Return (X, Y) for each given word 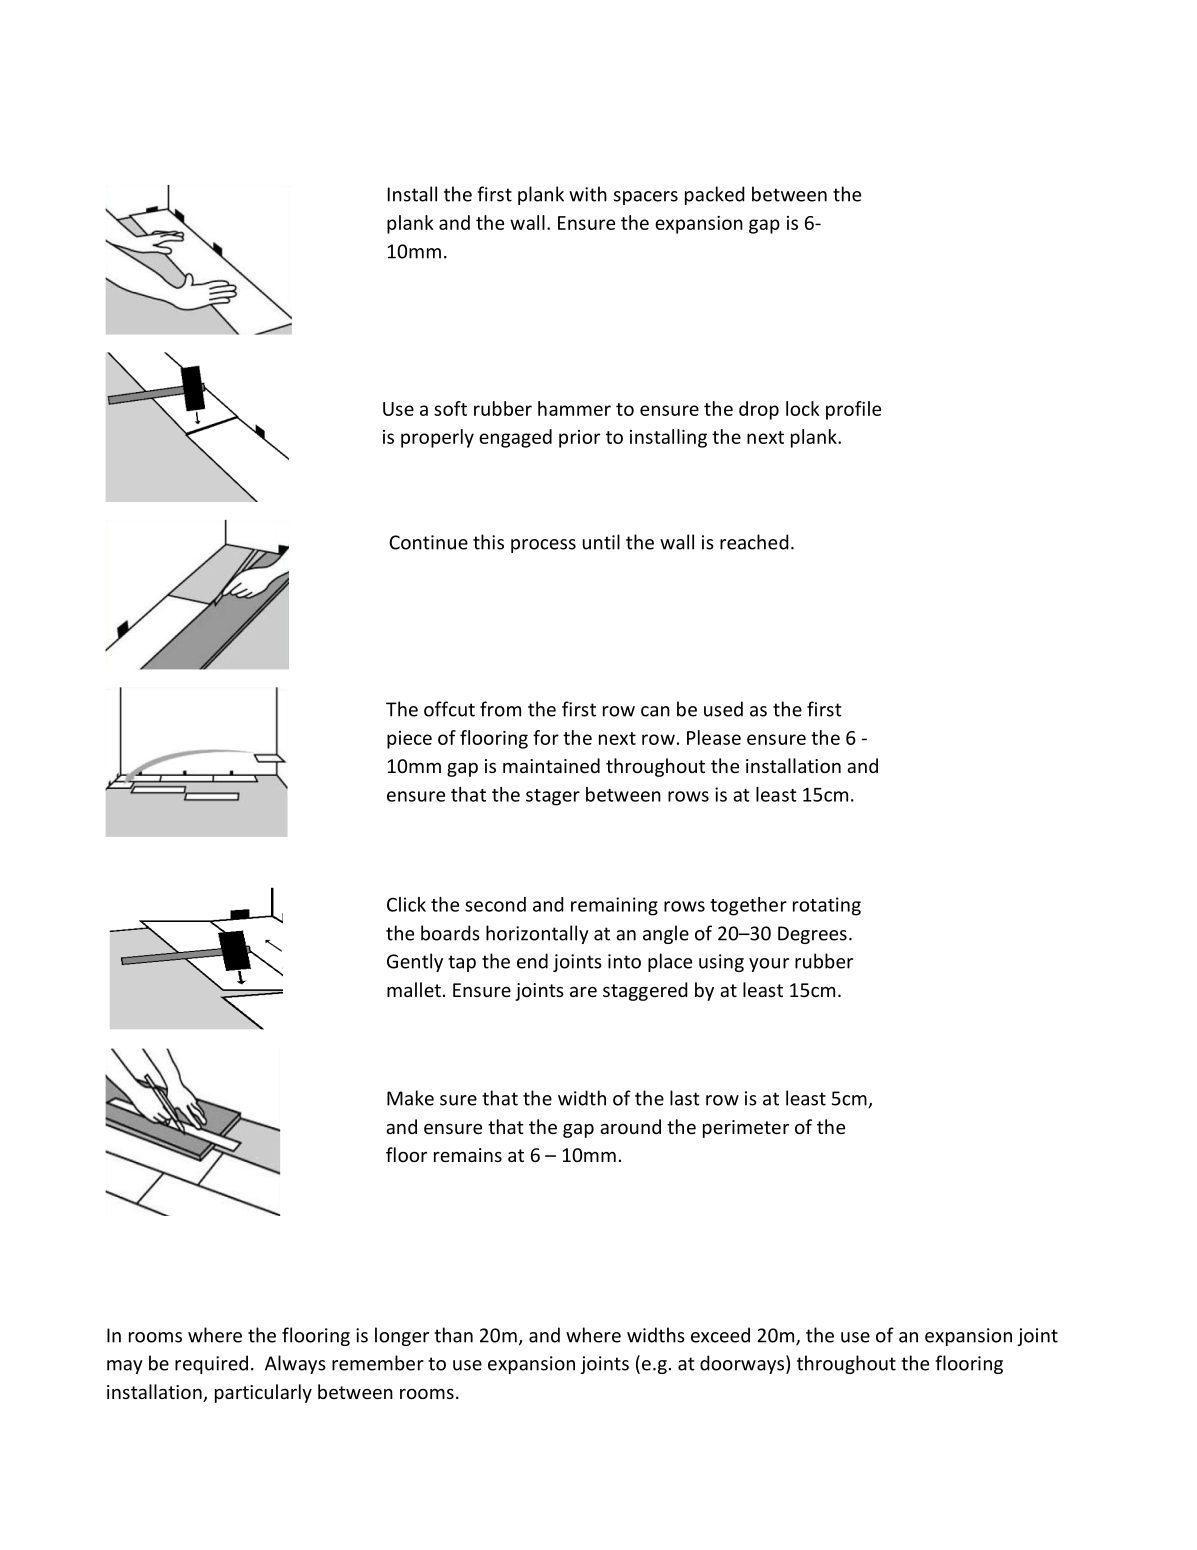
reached (754, 542)
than (453, 1335)
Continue (428, 542)
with (588, 194)
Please (714, 737)
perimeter (746, 1129)
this (488, 542)
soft (450, 408)
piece (409, 740)
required (211, 1364)
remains (468, 1155)
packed (715, 195)
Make (410, 1098)
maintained (551, 765)
